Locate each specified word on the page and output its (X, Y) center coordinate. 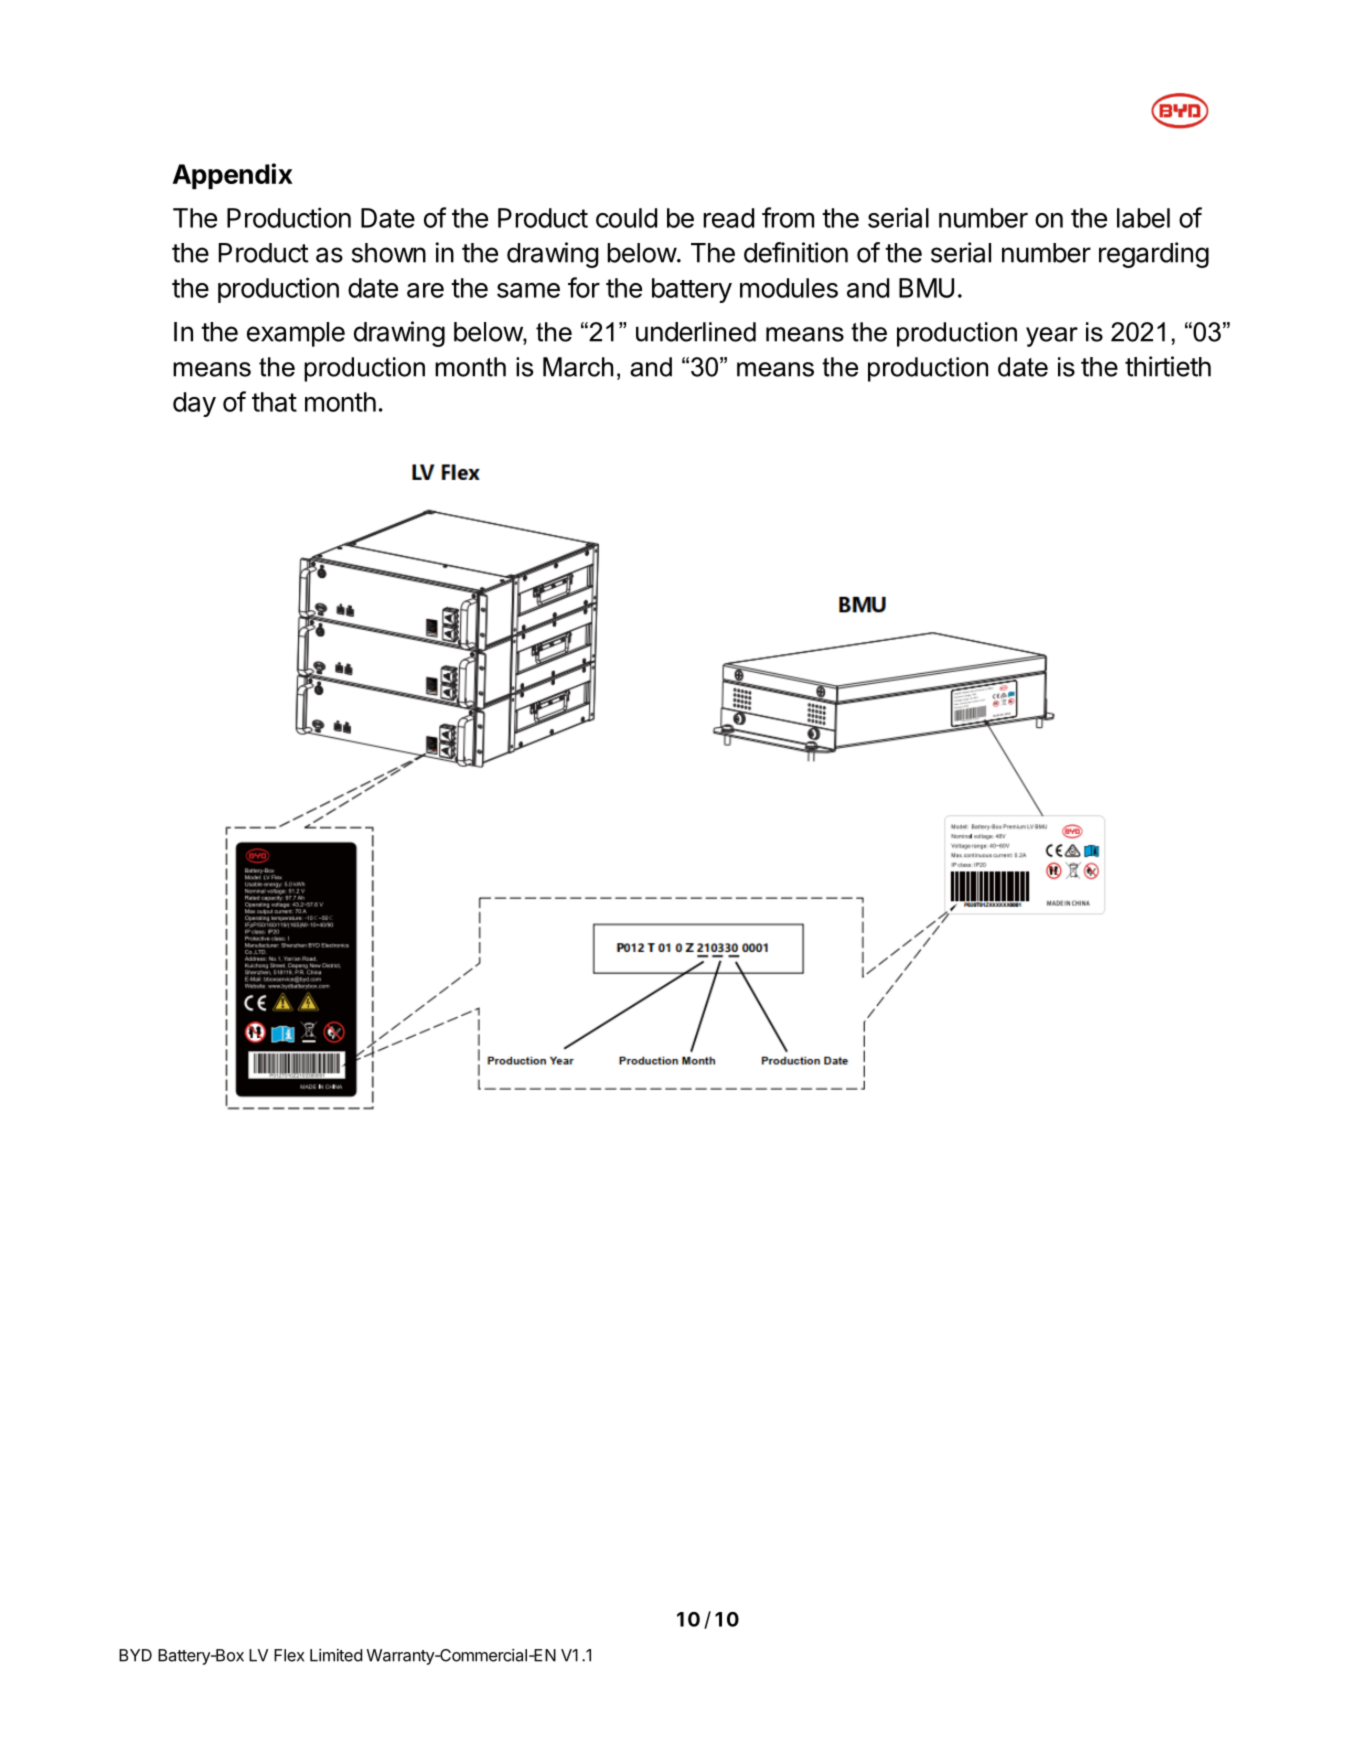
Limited (336, 1655)
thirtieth (1168, 366)
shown (389, 253)
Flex (289, 1655)
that (274, 402)
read (728, 218)
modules (789, 288)
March (578, 367)
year (1052, 337)
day (194, 404)
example (296, 334)
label (1143, 218)
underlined (696, 332)
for (584, 287)
